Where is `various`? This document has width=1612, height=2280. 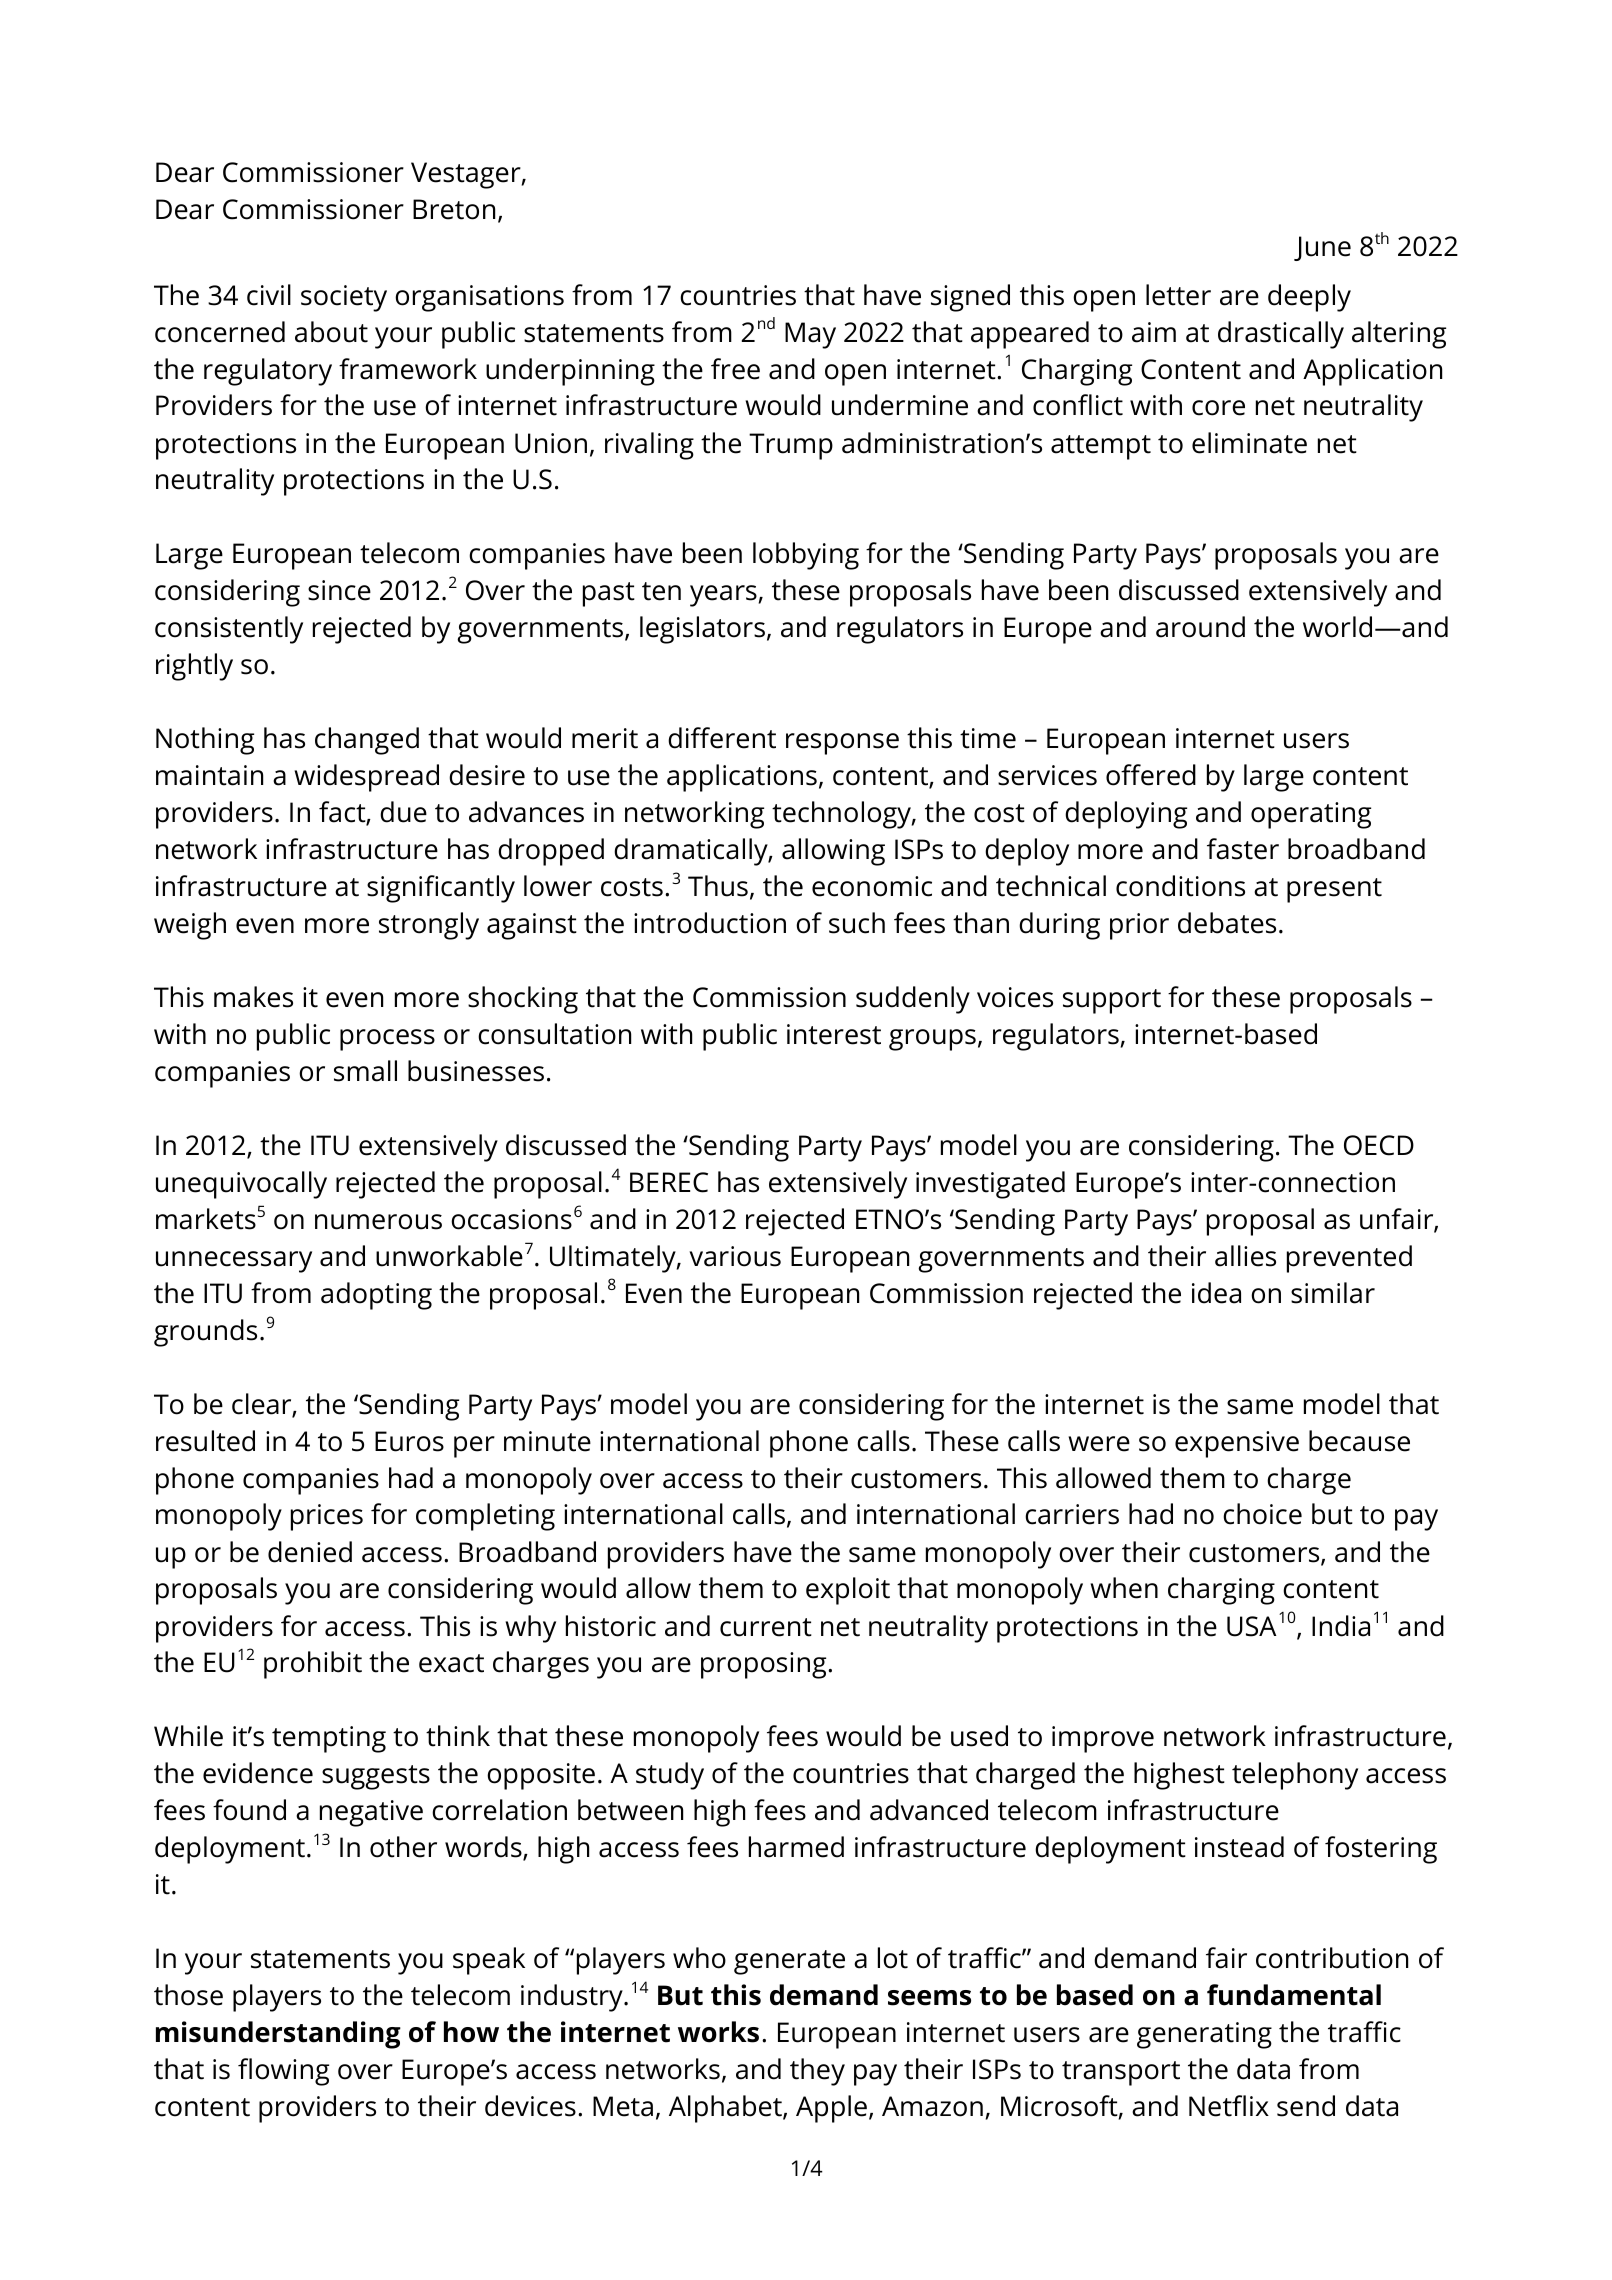 various is located at coordinates (735, 1256).
